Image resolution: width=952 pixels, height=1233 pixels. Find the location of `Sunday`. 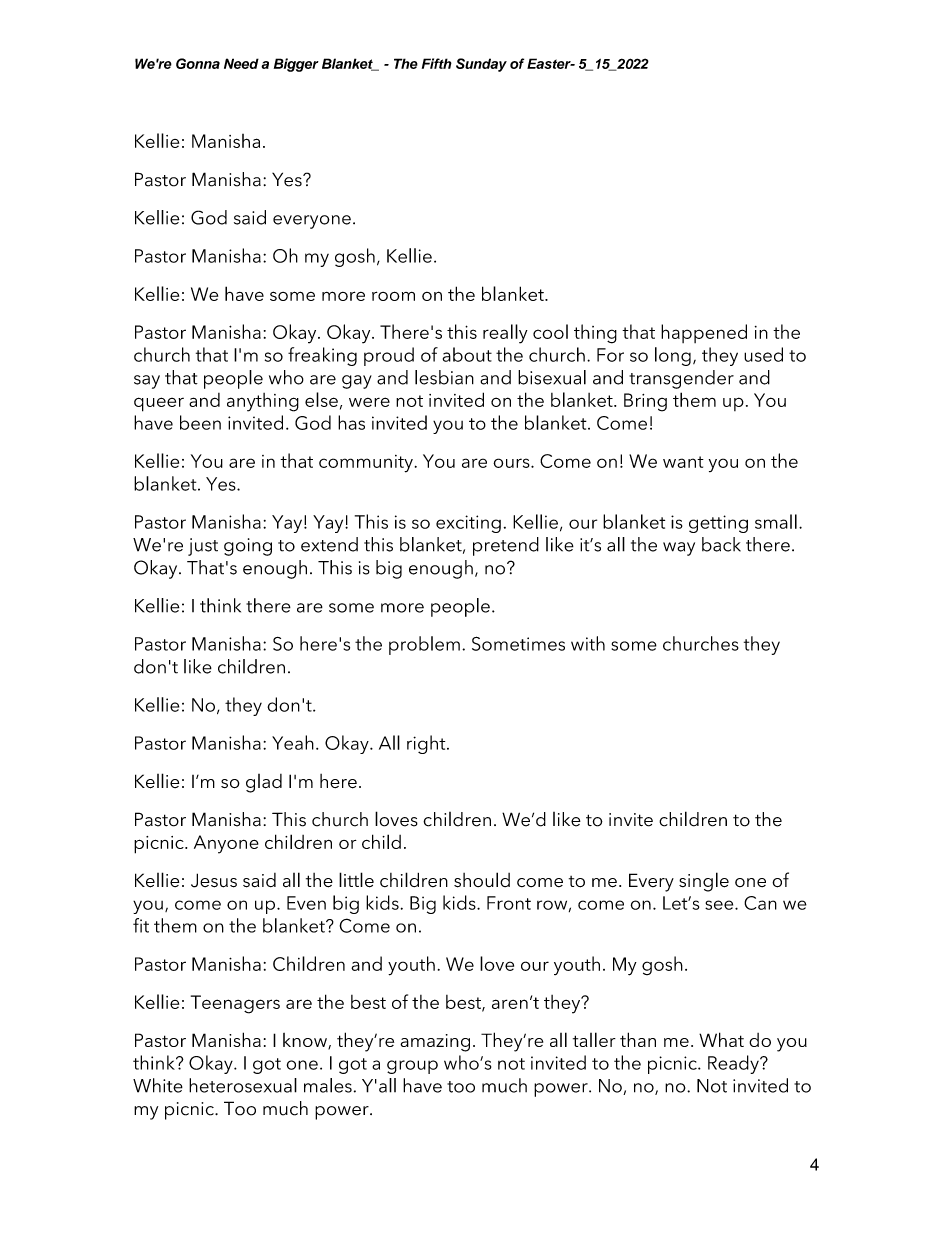

Sunday is located at coordinates (481, 65).
